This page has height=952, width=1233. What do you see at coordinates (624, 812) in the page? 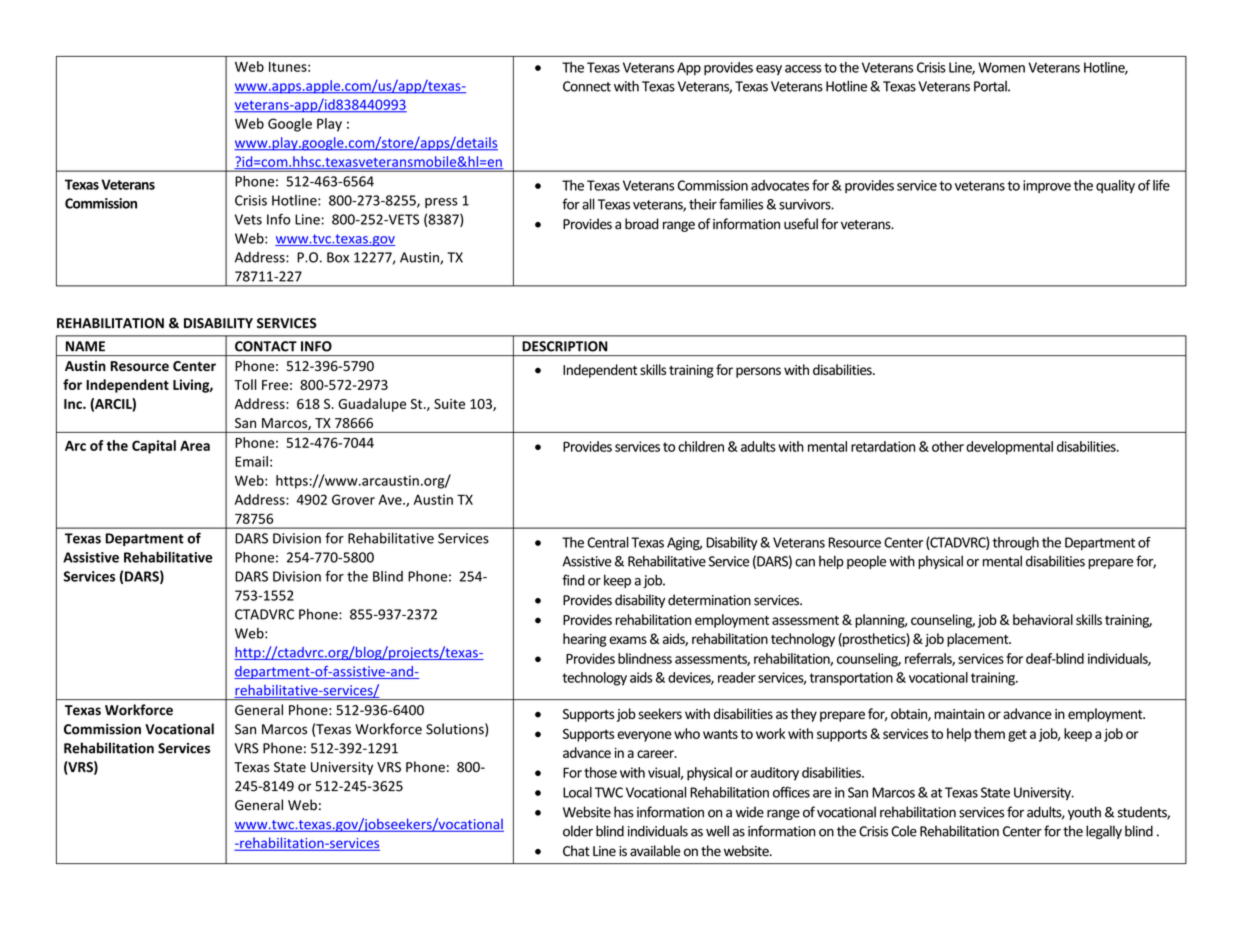
I see `has` at bounding box center [624, 812].
